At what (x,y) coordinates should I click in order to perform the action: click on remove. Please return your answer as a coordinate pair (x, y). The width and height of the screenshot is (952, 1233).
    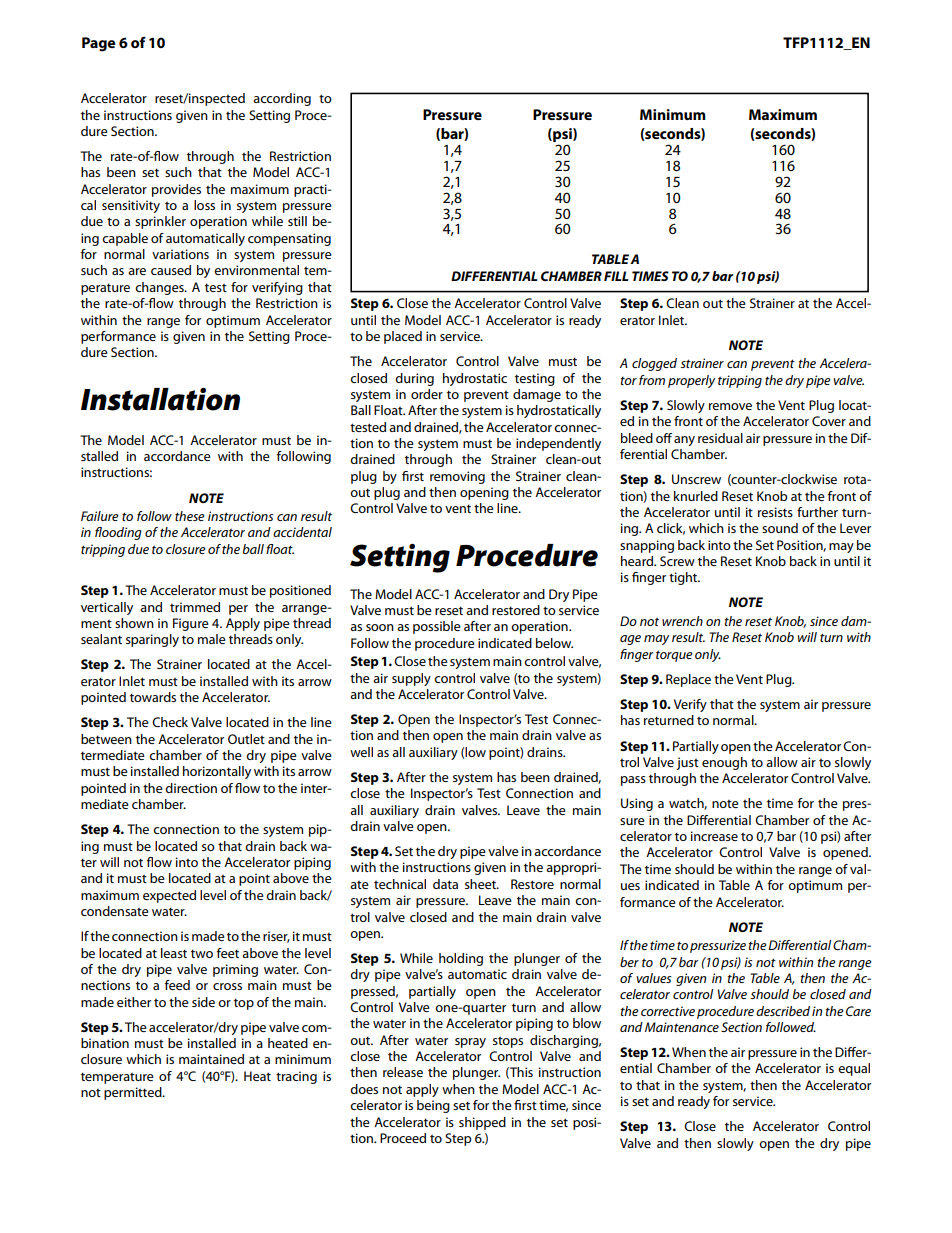
    Looking at the image, I should click on (730, 406).
